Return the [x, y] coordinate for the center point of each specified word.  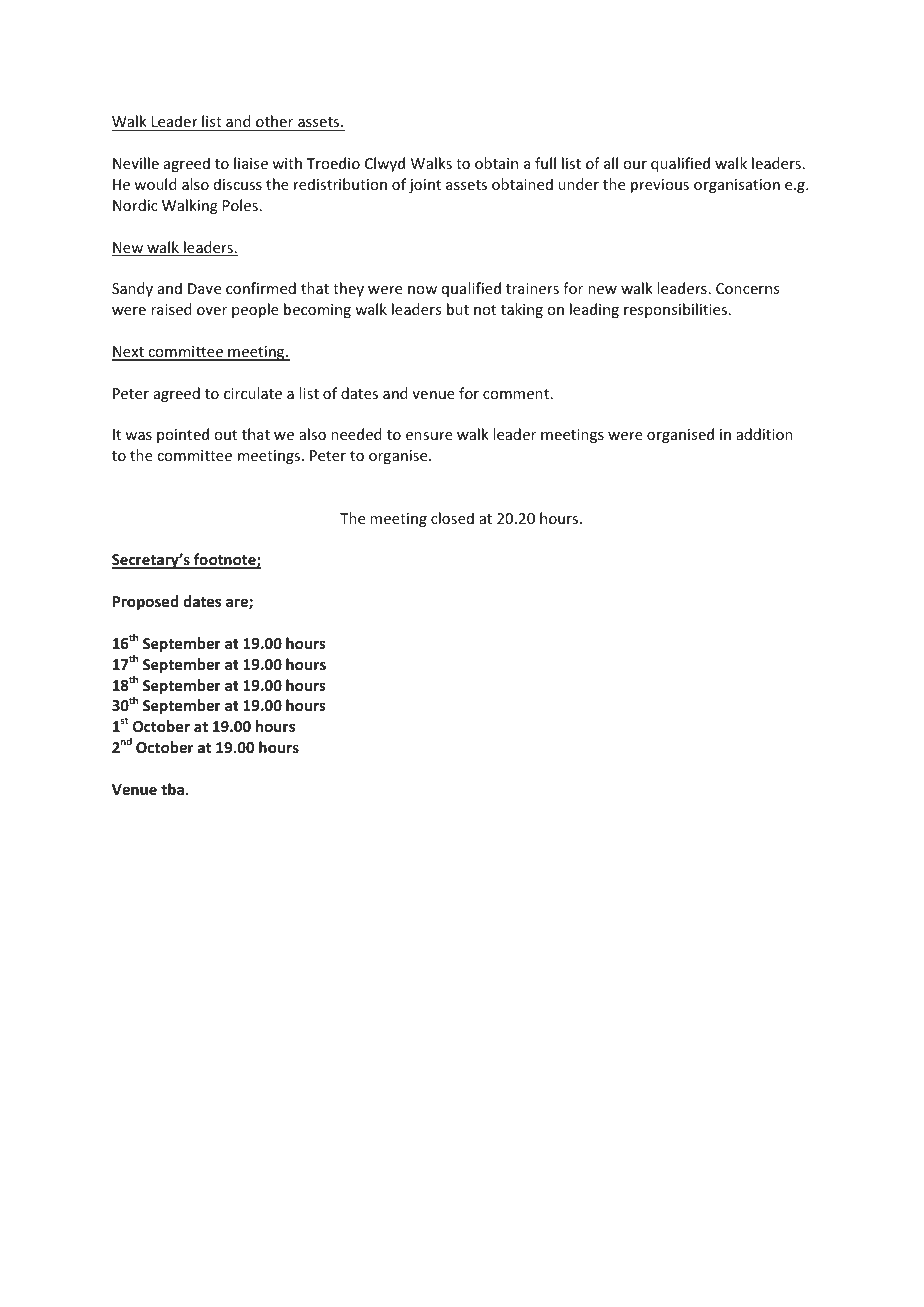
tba [172, 789]
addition [764, 434]
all [611, 163]
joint [425, 186]
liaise [251, 163]
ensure [429, 436]
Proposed [145, 602]
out [225, 435]
